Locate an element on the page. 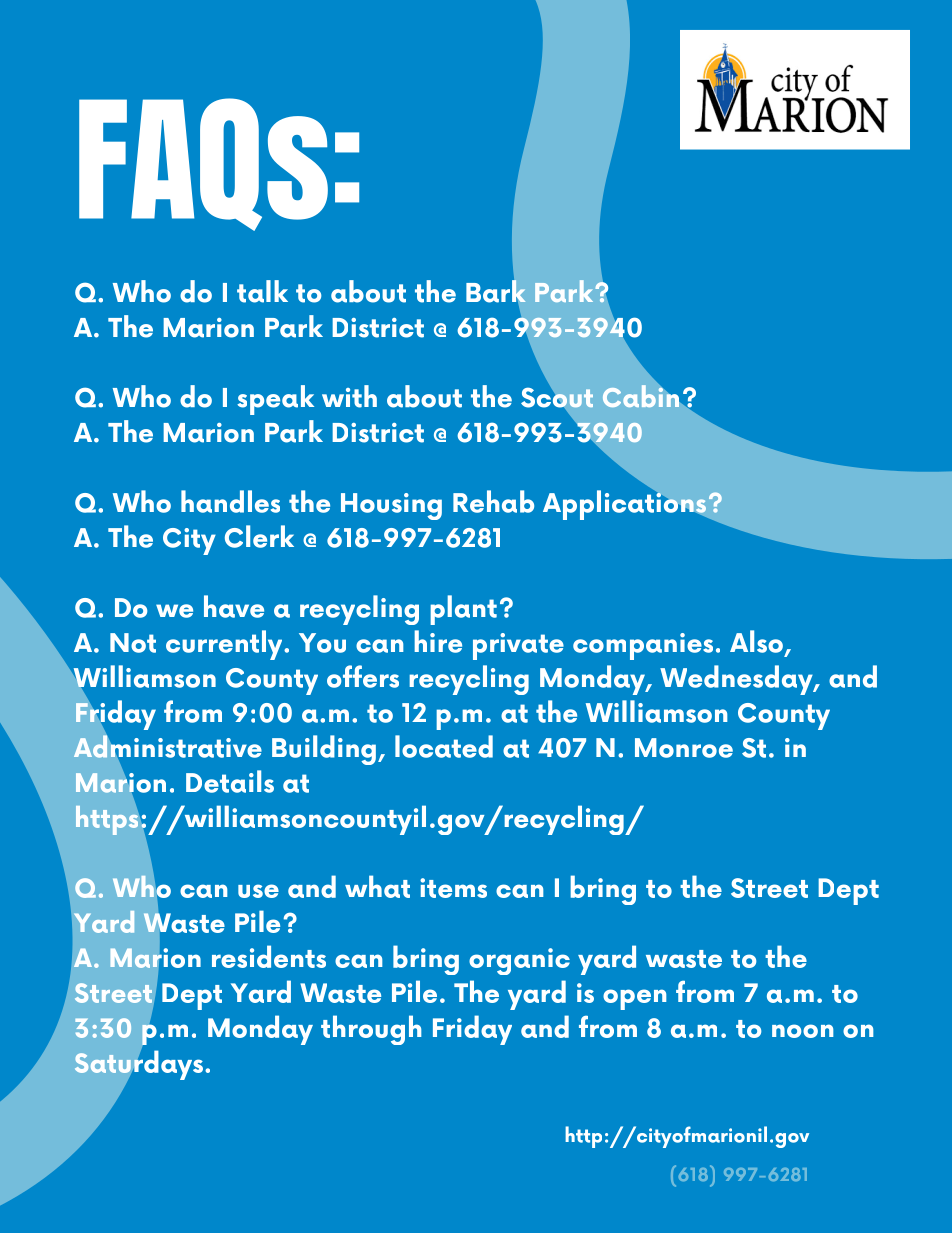 The width and height of the image is (952, 1233). Rehab is located at coordinates (493, 501).
